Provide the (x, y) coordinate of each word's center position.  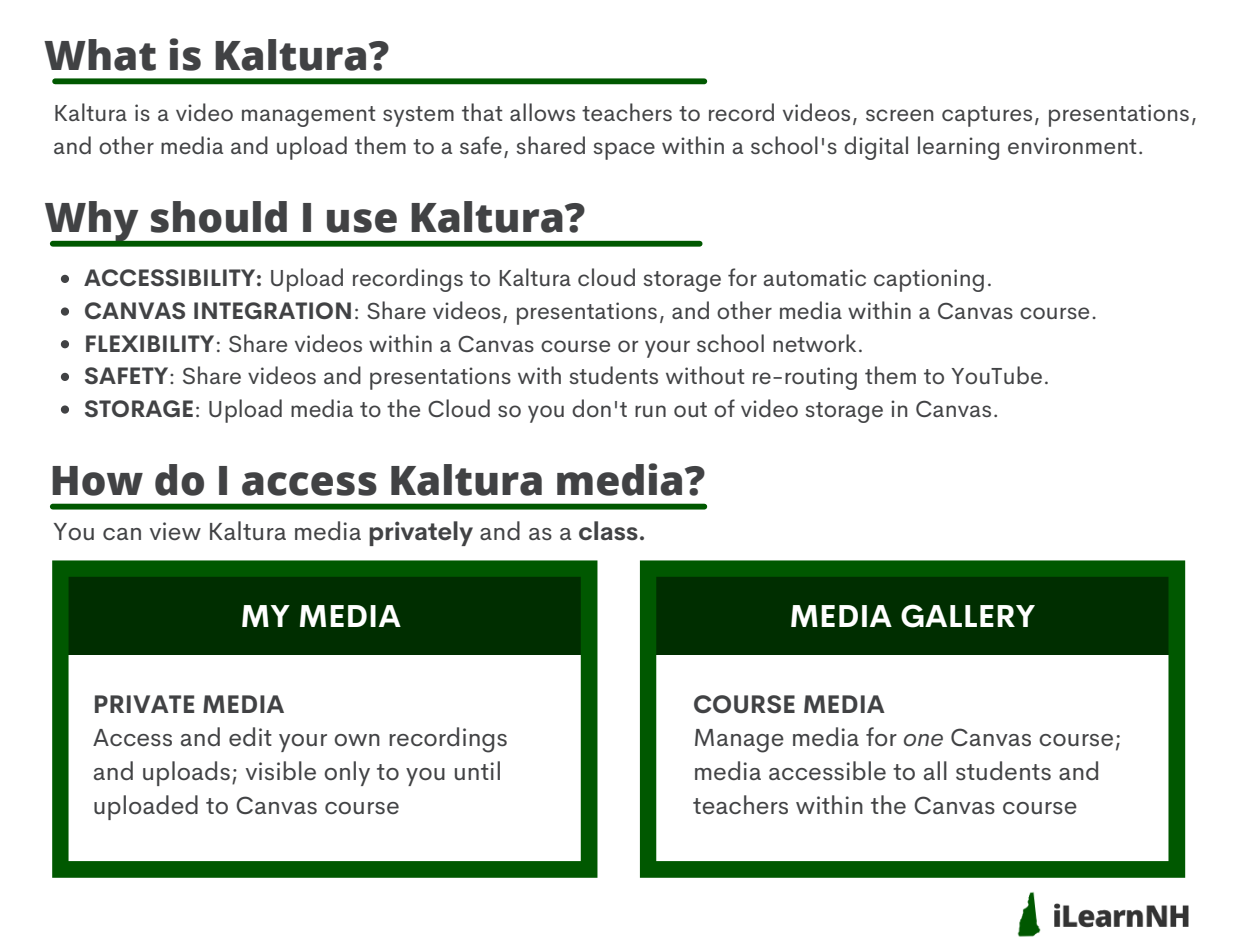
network (814, 343)
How (97, 481)
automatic (815, 277)
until (477, 770)
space (624, 151)
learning (958, 148)
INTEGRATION (272, 310)
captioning (929, 280)
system (418, 116)
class (608, 531)
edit (250, 736)
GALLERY (968, 616)
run (650, 411)
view (175, 531)
